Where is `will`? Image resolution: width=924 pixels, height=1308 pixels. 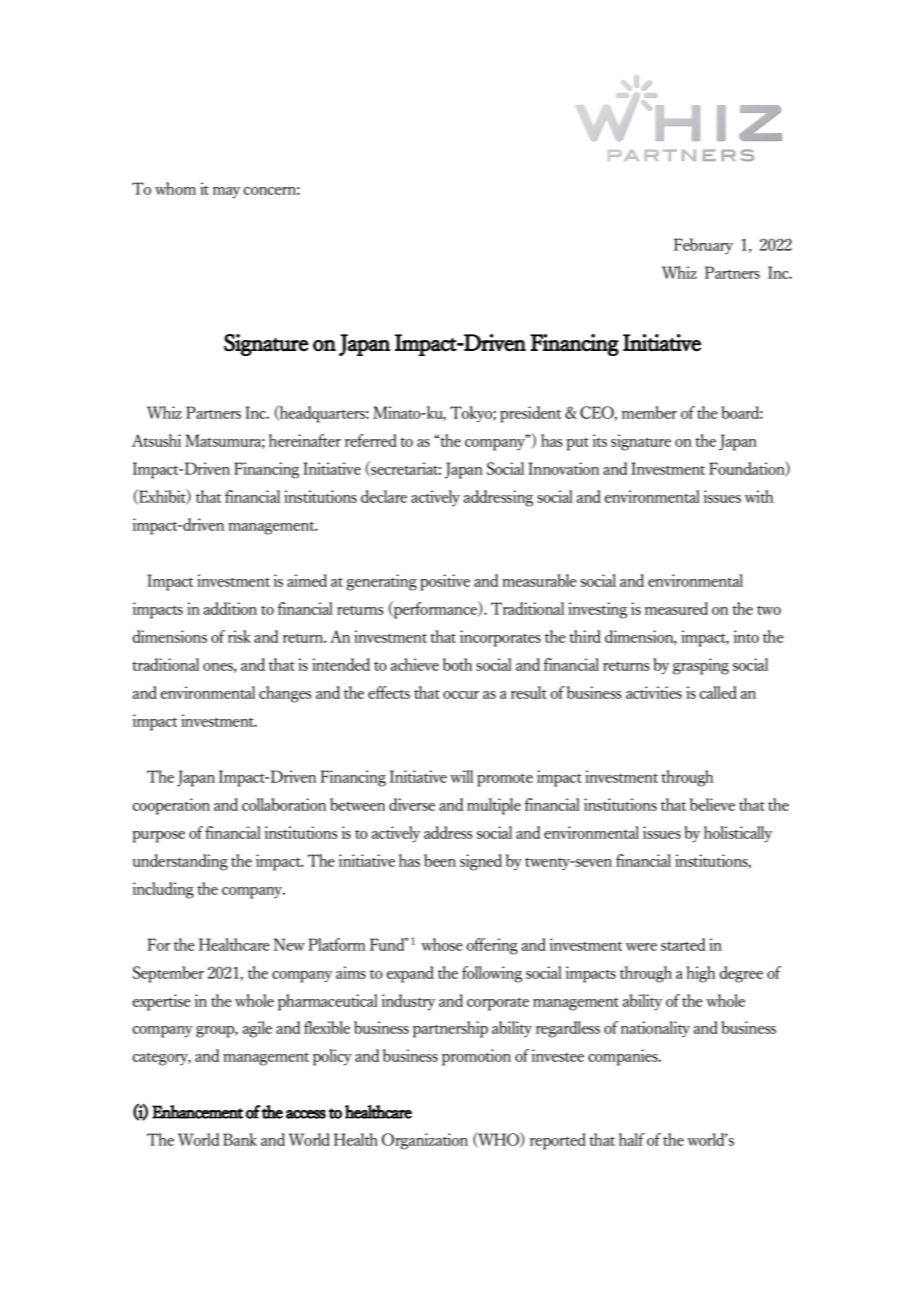 will is located at coordinates (461, 776).
